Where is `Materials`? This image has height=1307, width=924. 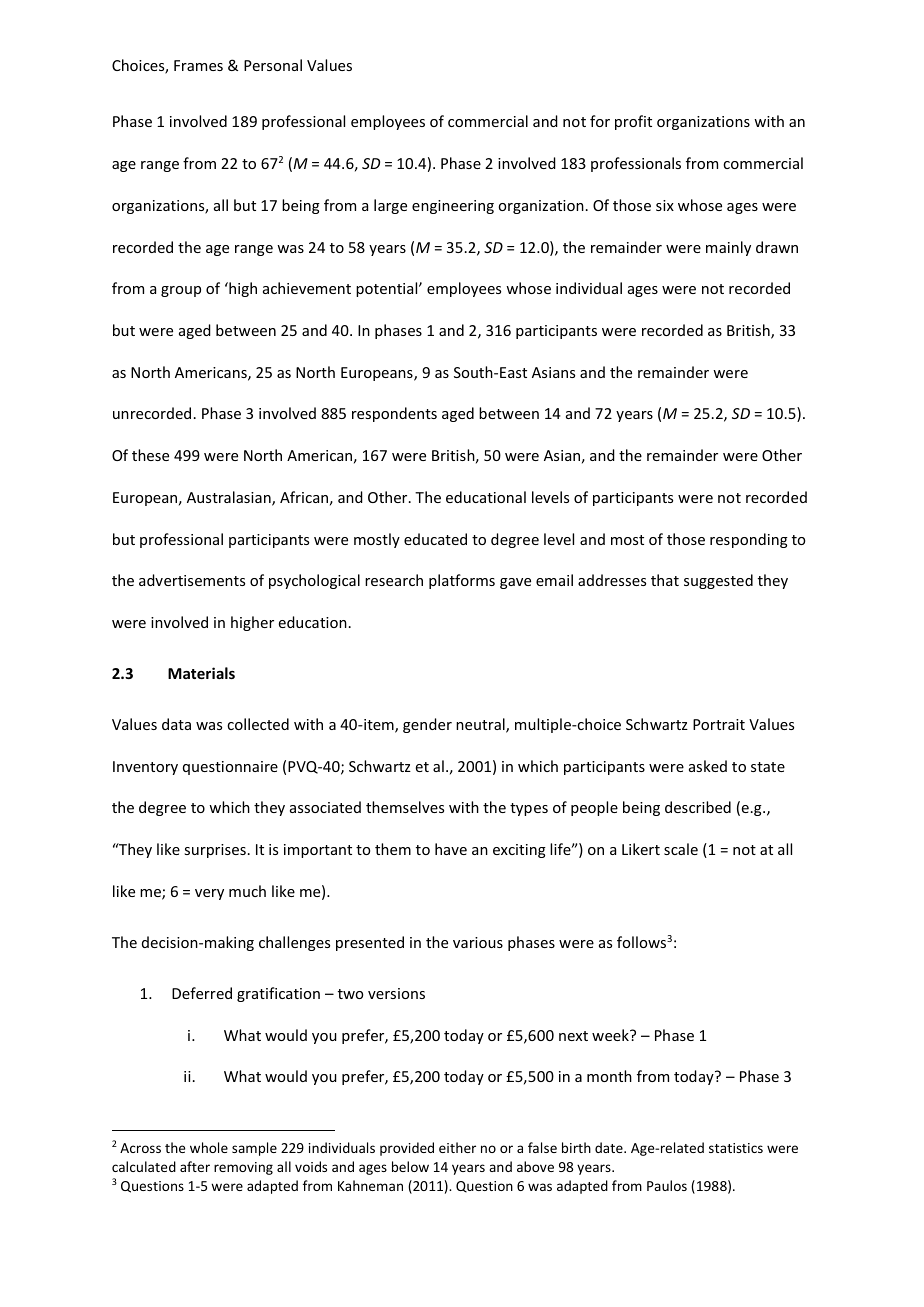 Materials is located at coordinates (201, 673).
